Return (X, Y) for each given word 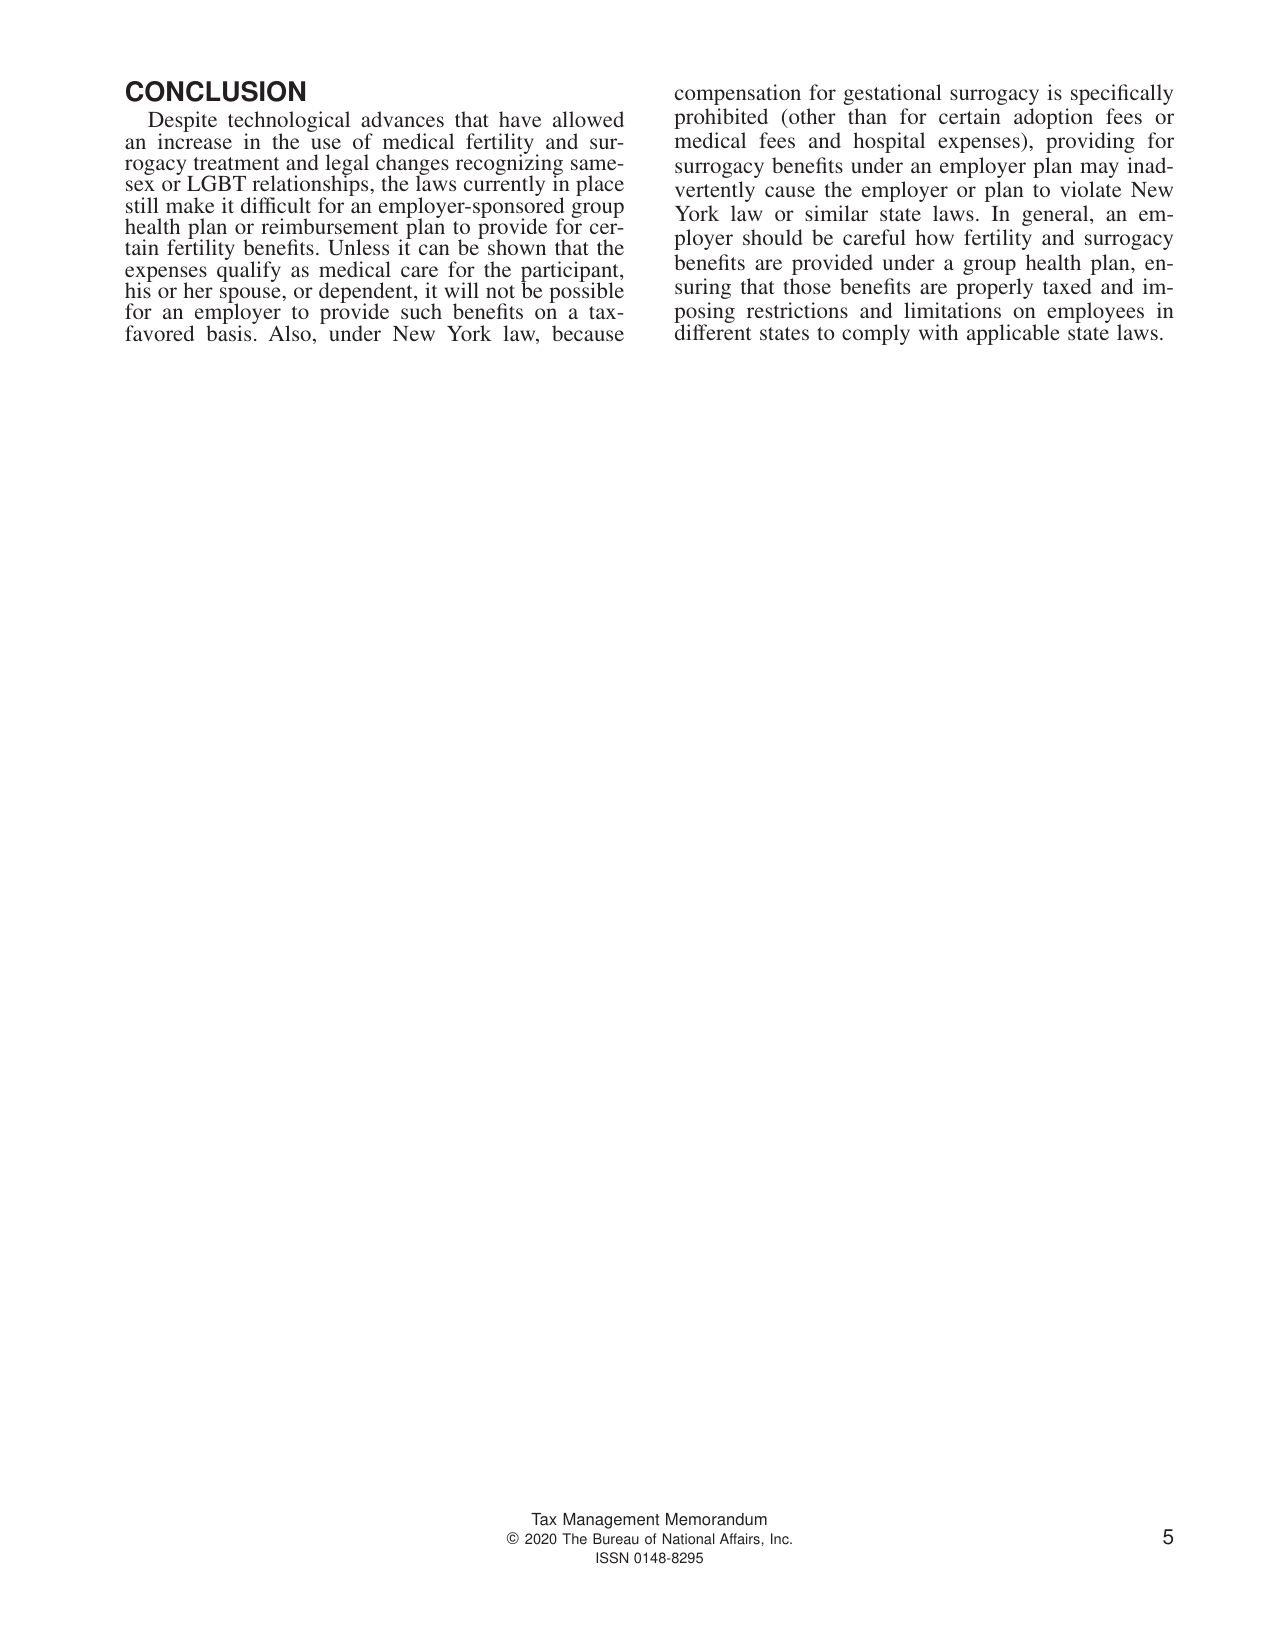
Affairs (740, 1539)
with (938, 332)
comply (876, 334)
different (713, 332)
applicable (1013, 334)
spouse (251, 296)
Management (611, 1521)
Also (290, 333)
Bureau (616, 1539)
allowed (588, 119)
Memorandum (716, 1519)
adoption (1053, 118)
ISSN (612, 1558)
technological (289, 123)
